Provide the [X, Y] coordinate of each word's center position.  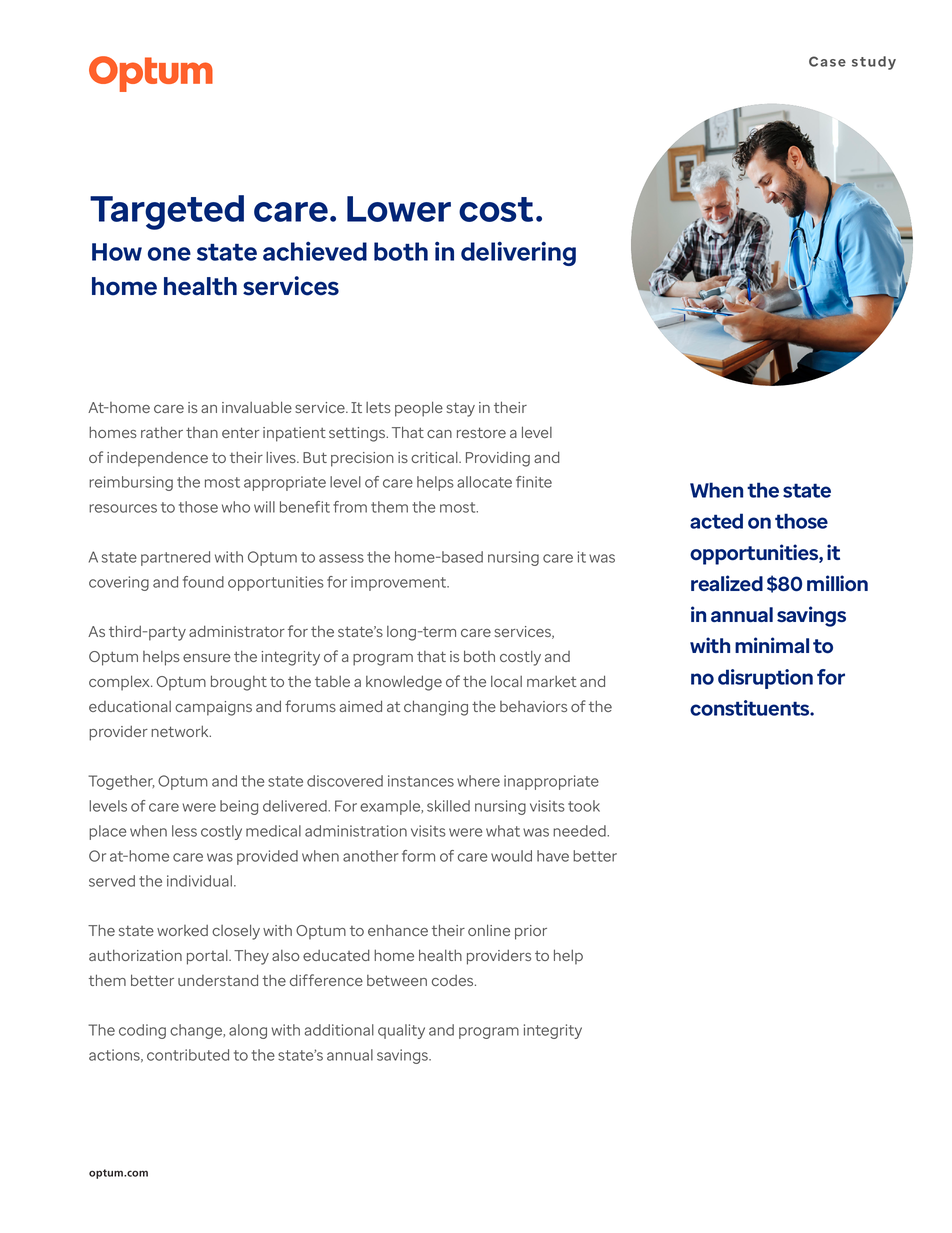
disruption [765, 679]
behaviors [533, 706]
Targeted [167, 212]
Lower [399, 209]
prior [531, 932]
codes [454, 980]
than [202, 432]
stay [461, 409]
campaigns [213, 708]
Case [827, 61]
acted [716, 521]
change [197, 1031]
